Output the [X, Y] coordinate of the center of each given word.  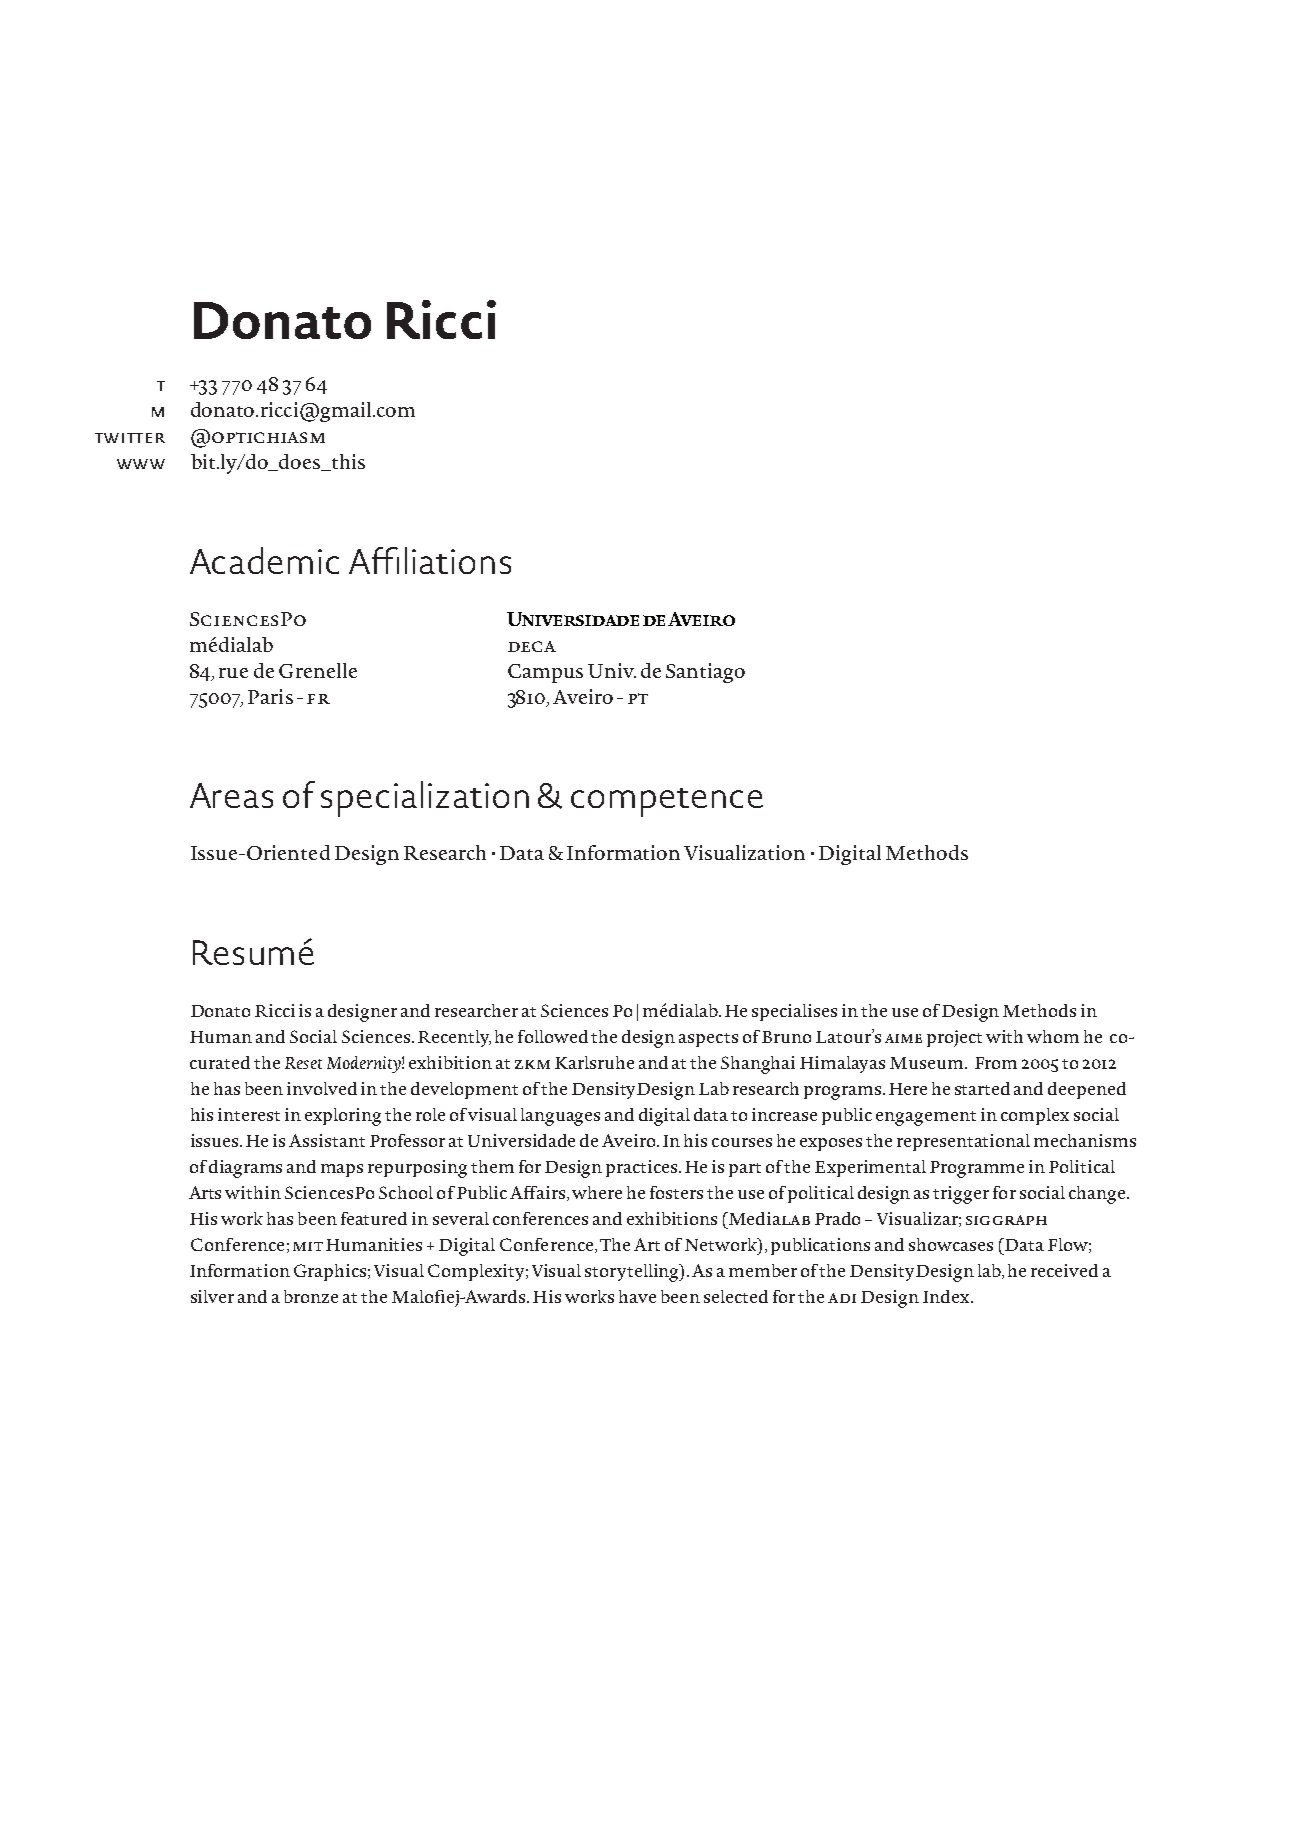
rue [233, 673]
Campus [545, 673]
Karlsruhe [594, 1062]
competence [667, 802]
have [637, 1296]
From [996, 1063]
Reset [303, 1063]
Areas [231, 795]
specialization [425, 799]
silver [212, 1296]
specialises [794, 1012]
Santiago [705, 673]
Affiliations [430, 560]
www [141, 464]
